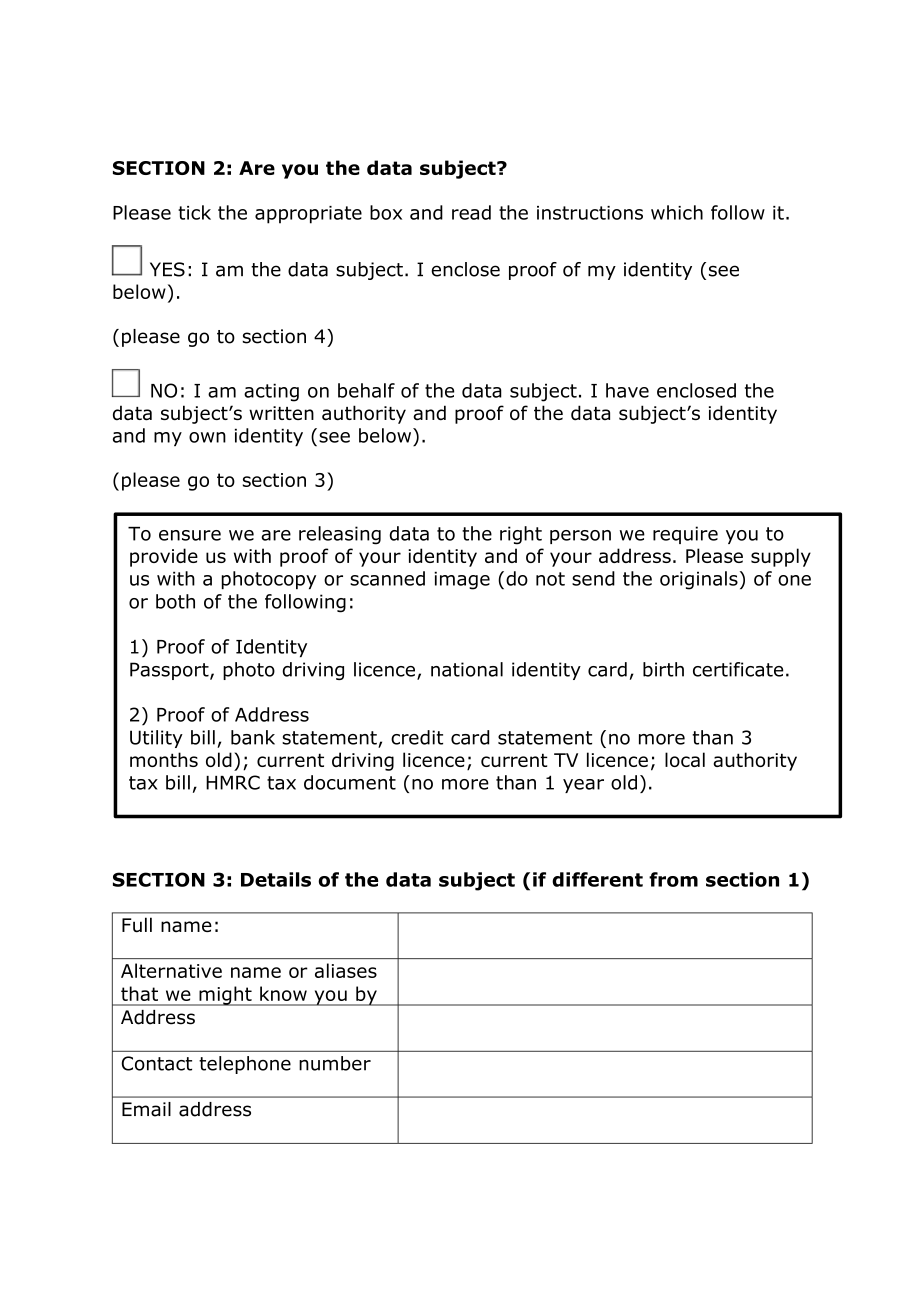  I want to click on which, so click(677, 212).
